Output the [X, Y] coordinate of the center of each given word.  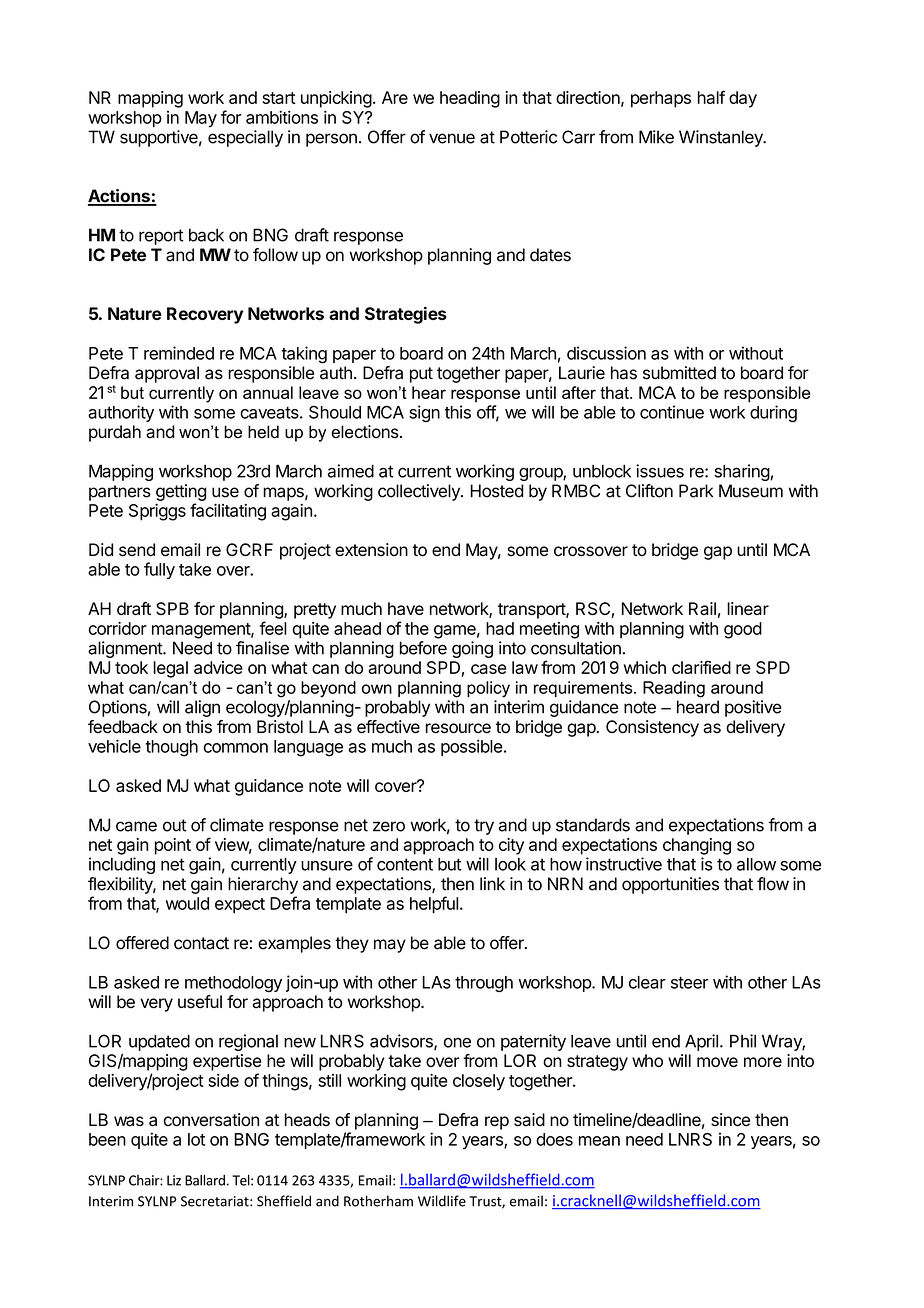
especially [245, 138]
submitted [679, 373]
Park [696, 491]
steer [689, 983]
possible [472, 747]
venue [452, 138]
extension [371, 550]
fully [159, 570]
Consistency [652, 728]
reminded [179, 353]
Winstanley [722, 138]
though [171, 748]
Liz [174, 1180]
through [484, 984]
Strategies [406, 315]
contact [201, 943]
